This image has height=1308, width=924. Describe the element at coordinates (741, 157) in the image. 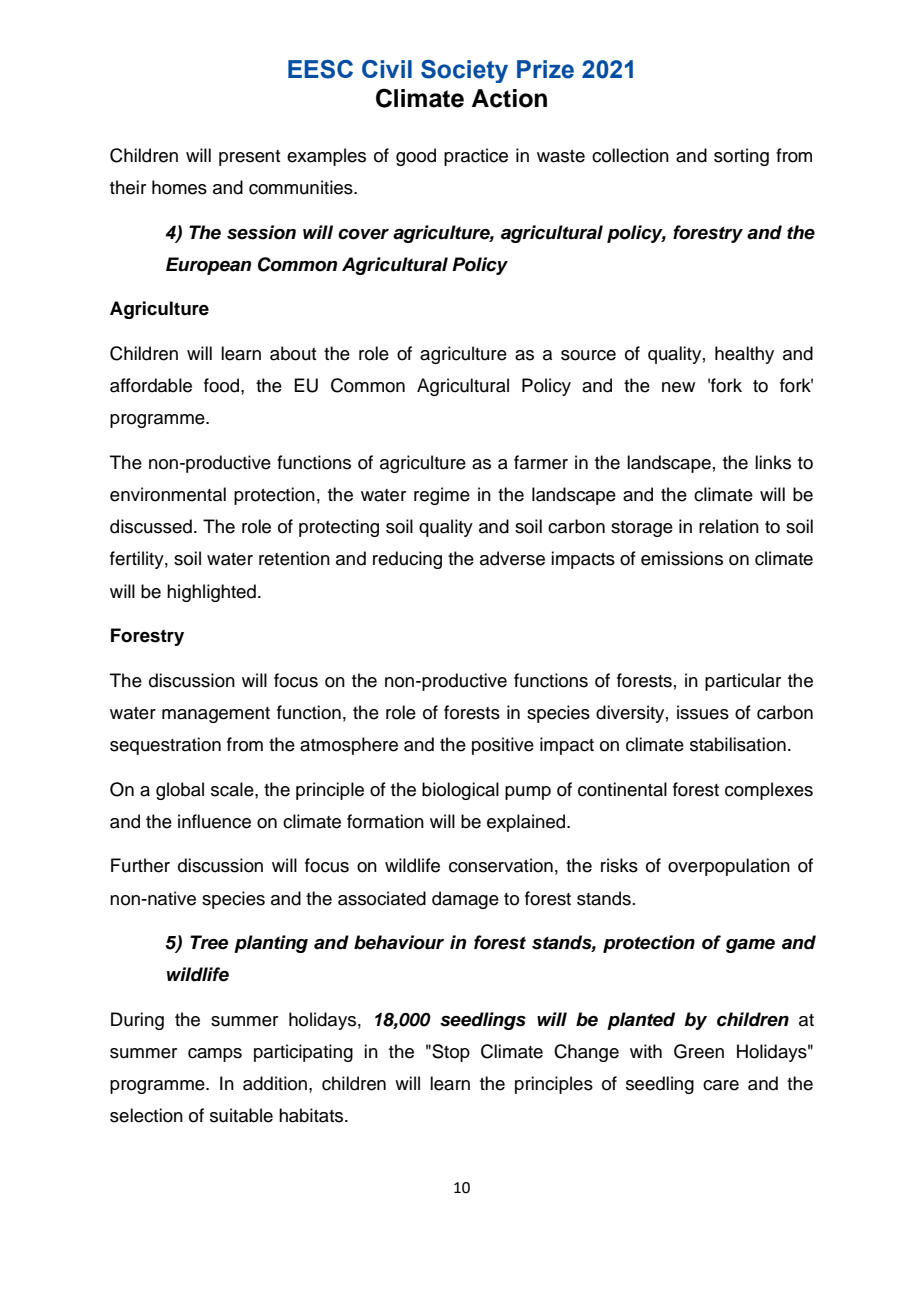

I see `sorting` at that location.
